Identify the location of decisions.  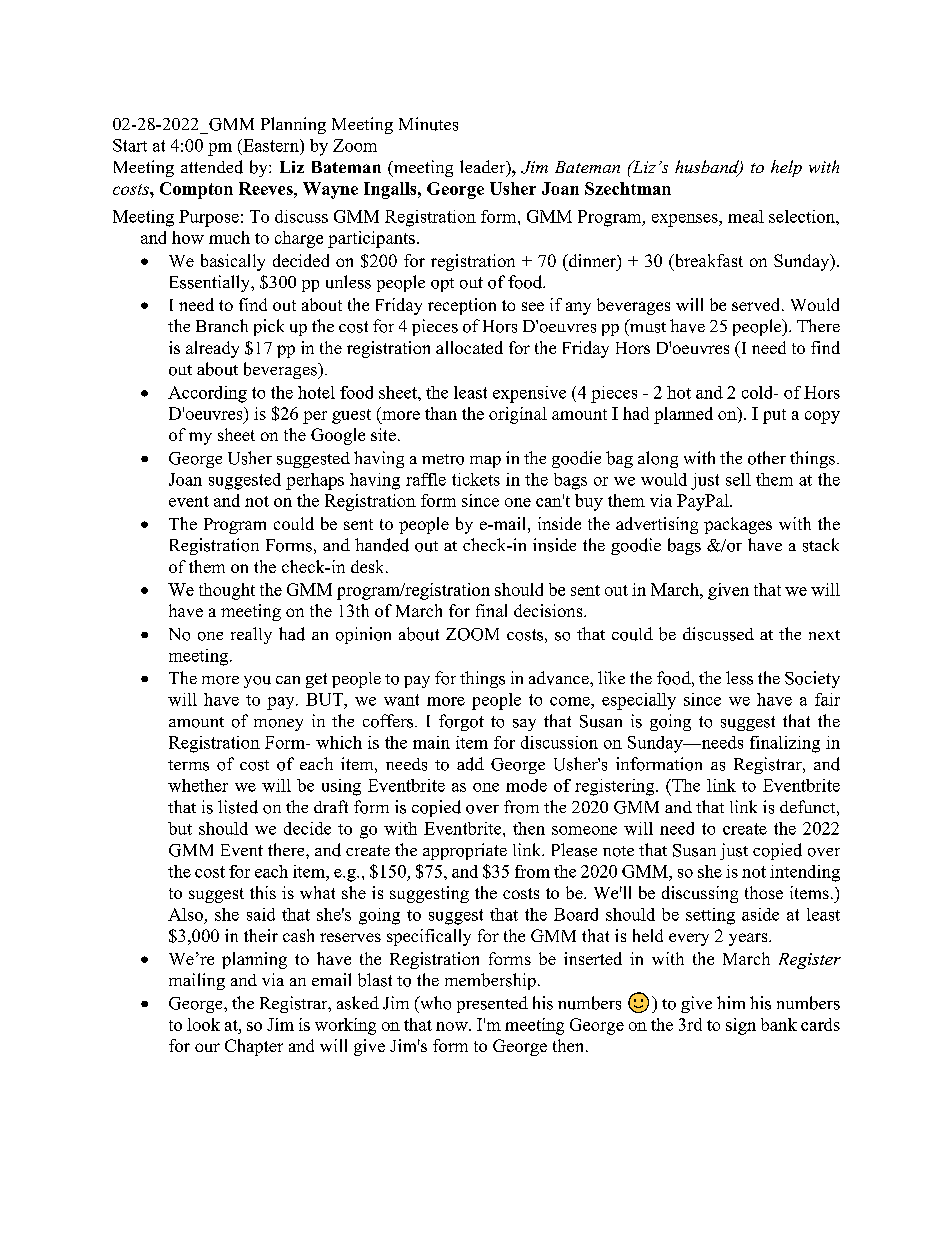
(549, 610).
